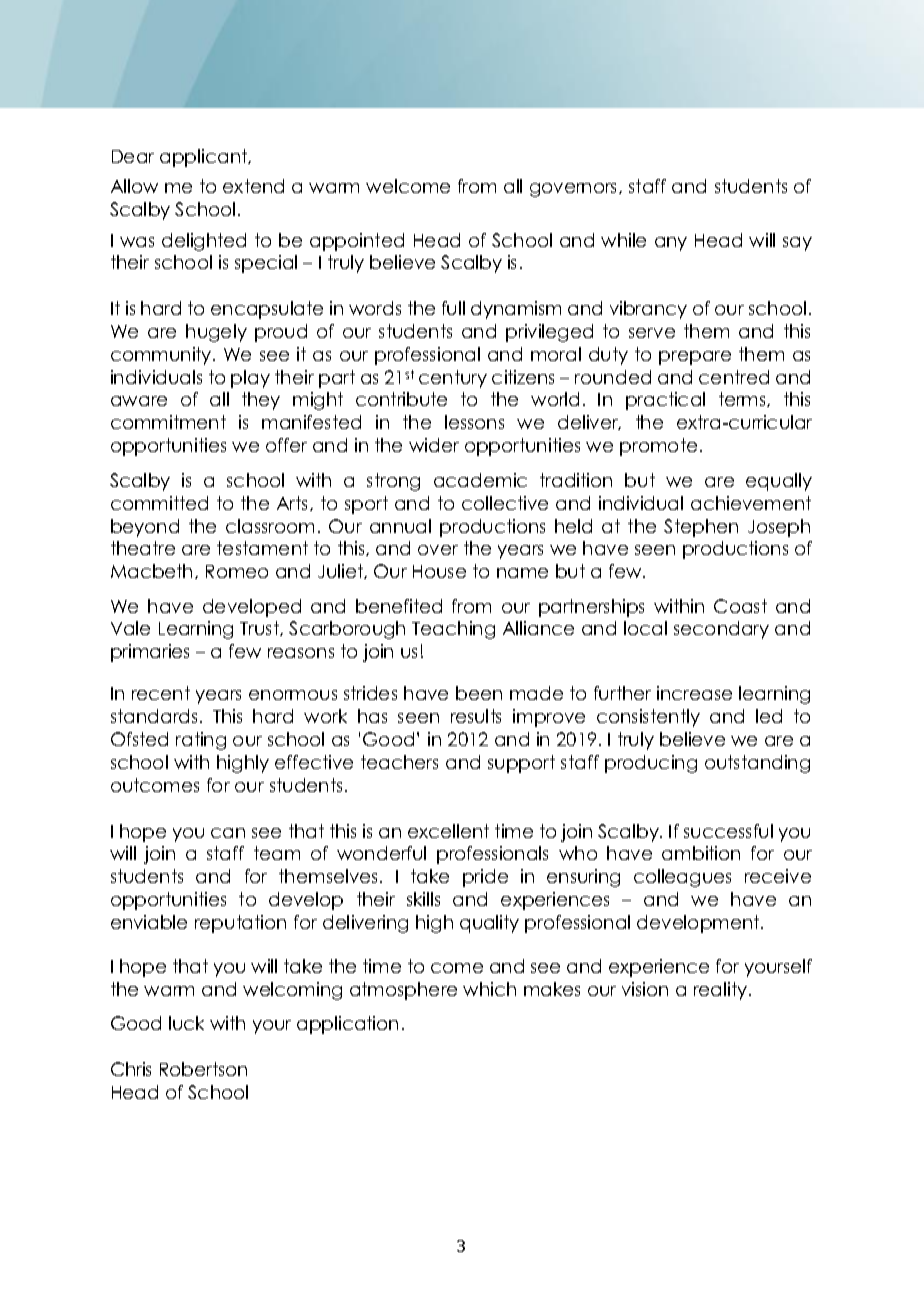 The width and height of the screenshot is (924, 1308). I want to click on Teaching, so click(453, 630).
